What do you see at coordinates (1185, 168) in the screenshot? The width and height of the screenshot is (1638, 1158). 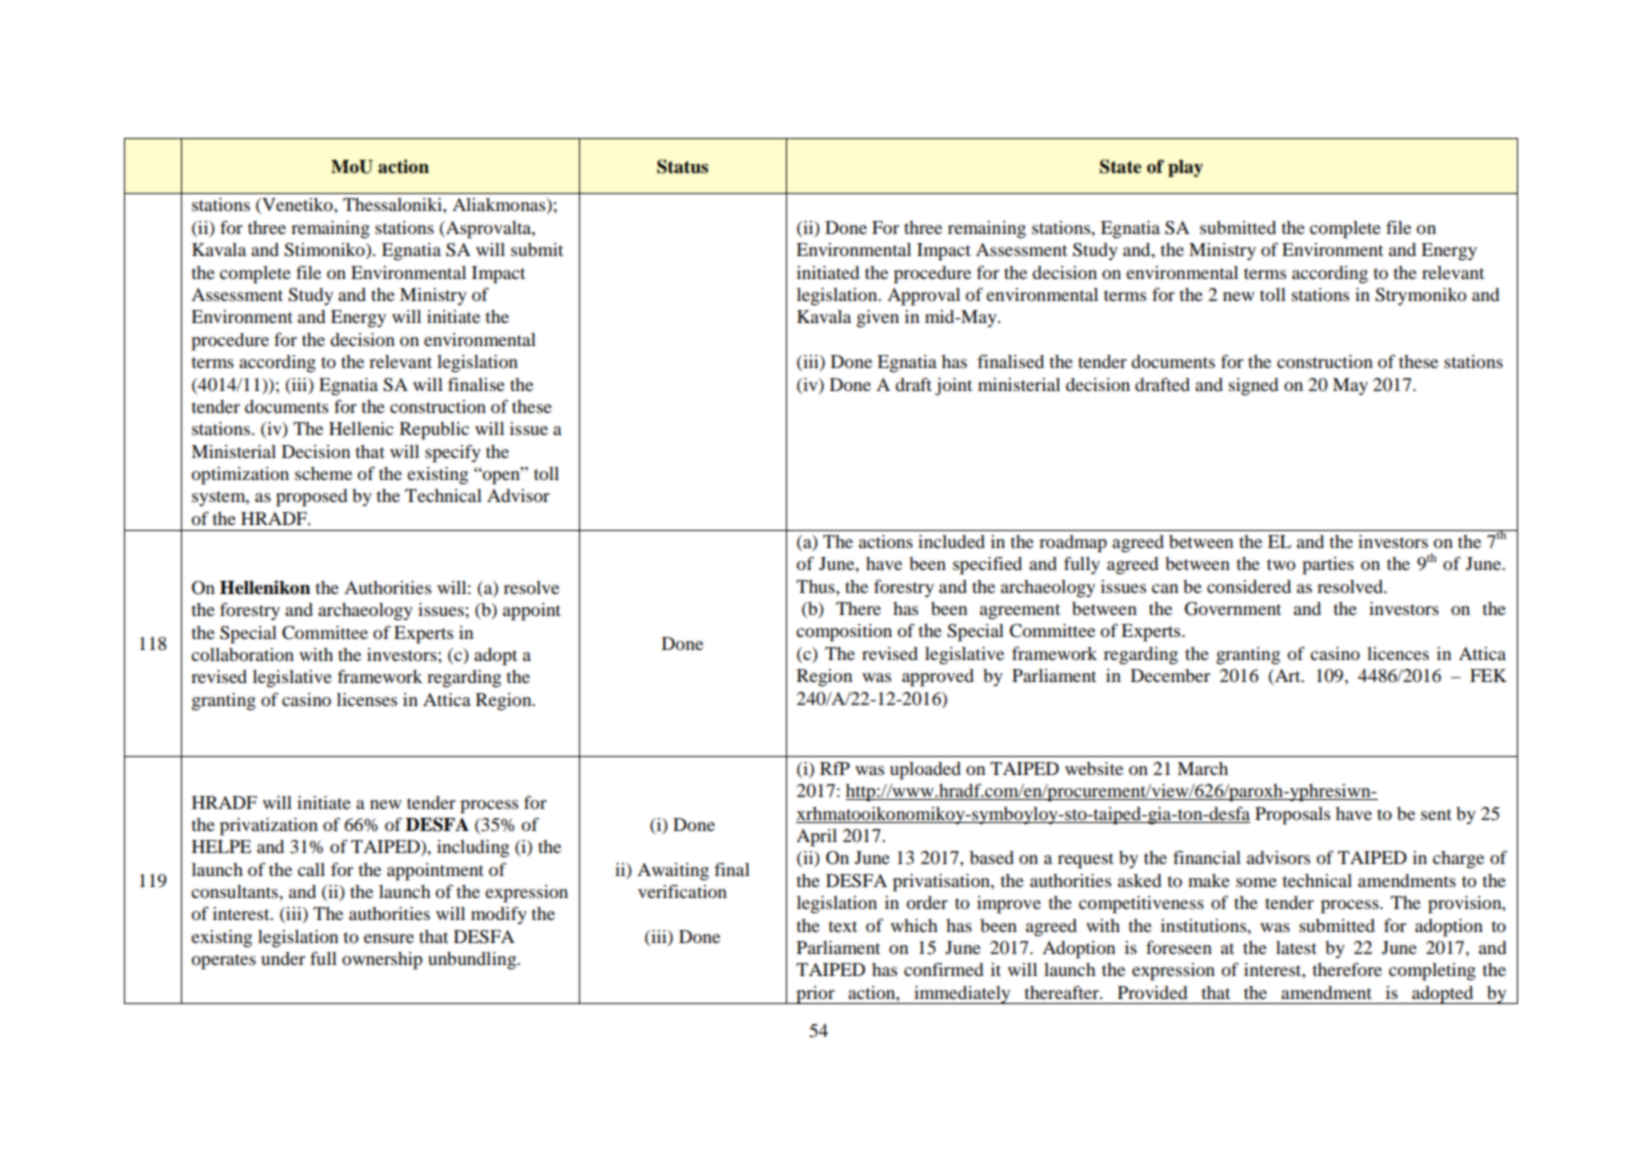 I see `play` at bounding box center [1185, 168].
